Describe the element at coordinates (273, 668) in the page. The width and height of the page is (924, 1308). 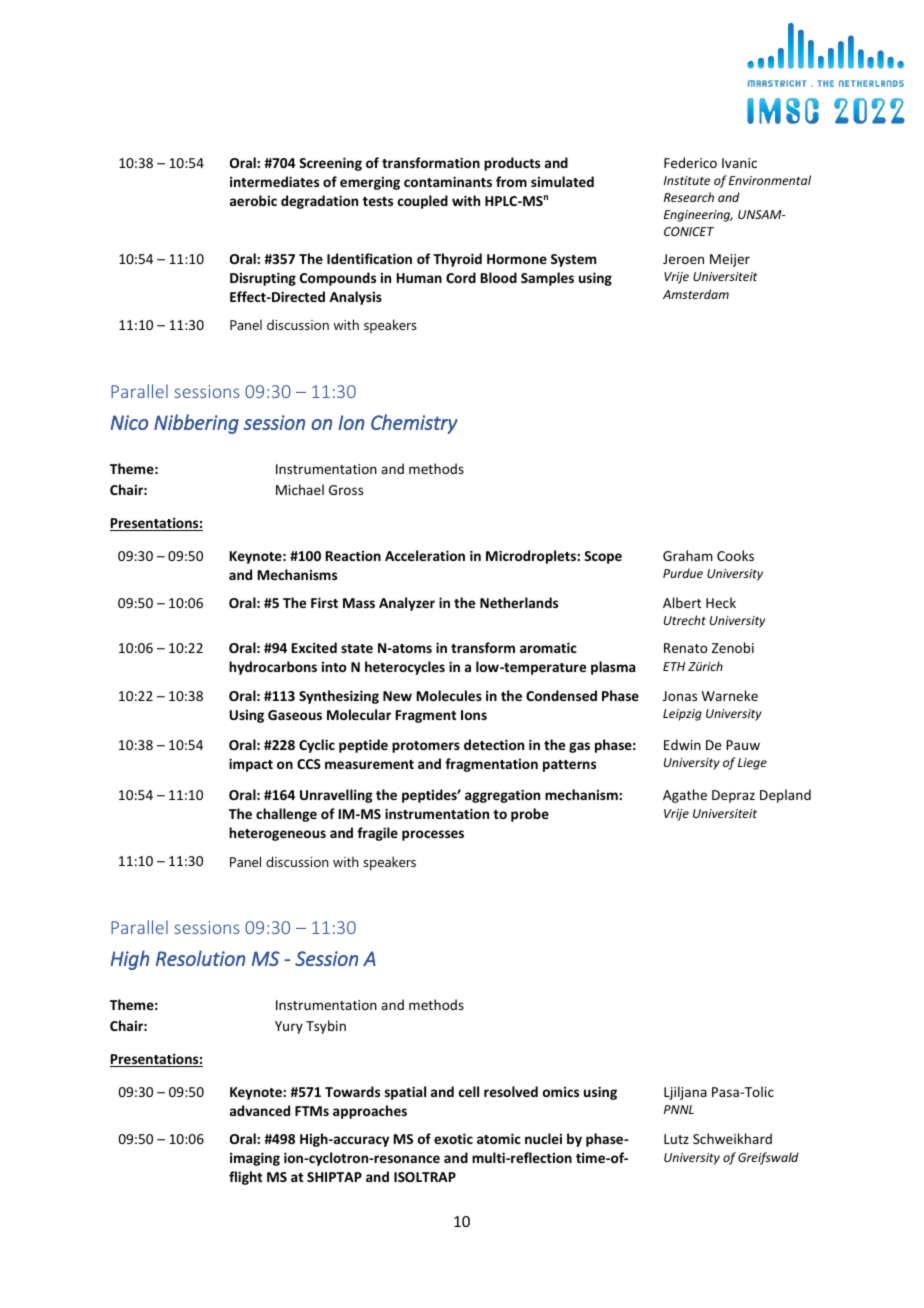
I see `hydrocarbons` at that location.
